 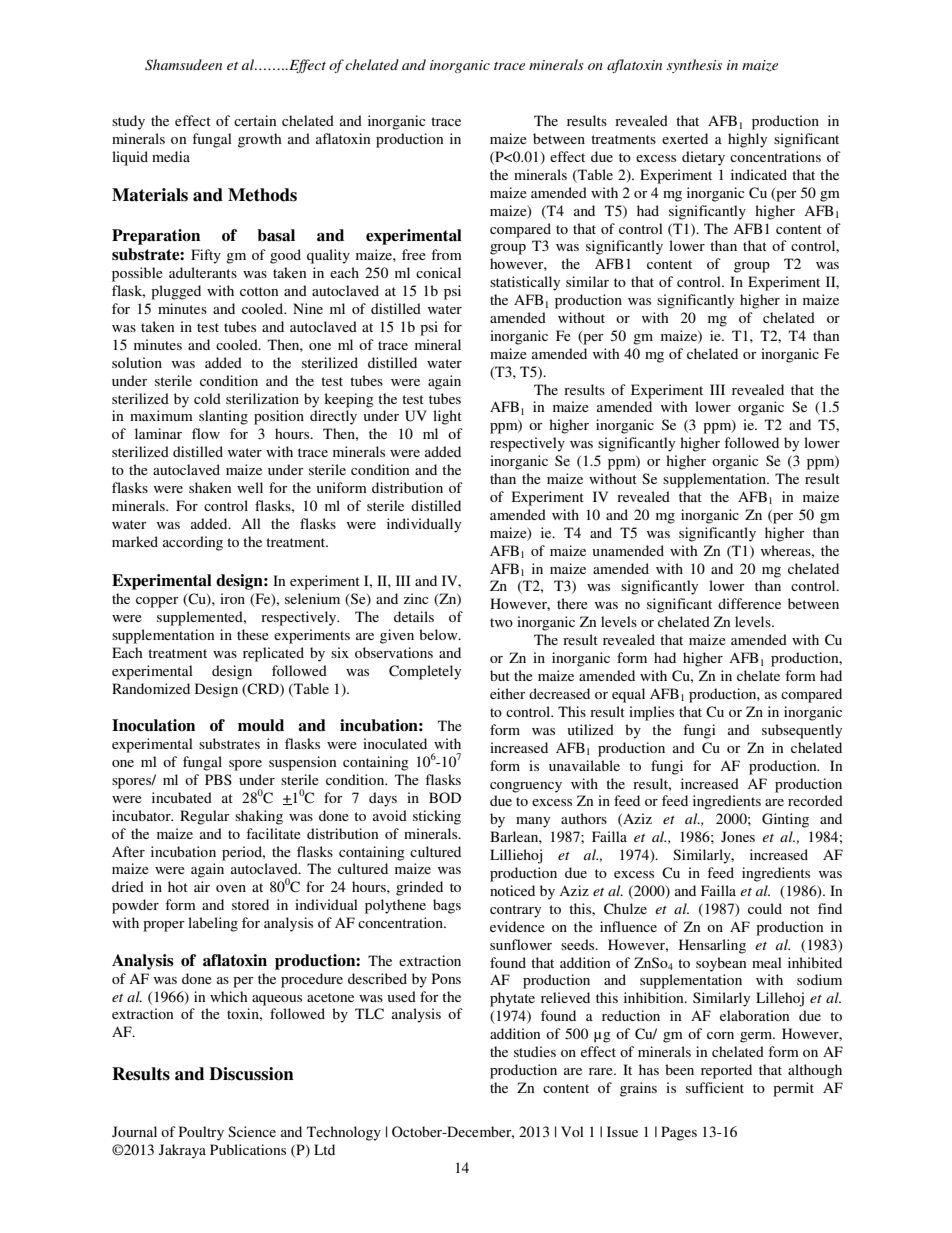 What do you see at coordinates (759, 174) in the image?
I see `indicated` at bounding box center [759, 174].
